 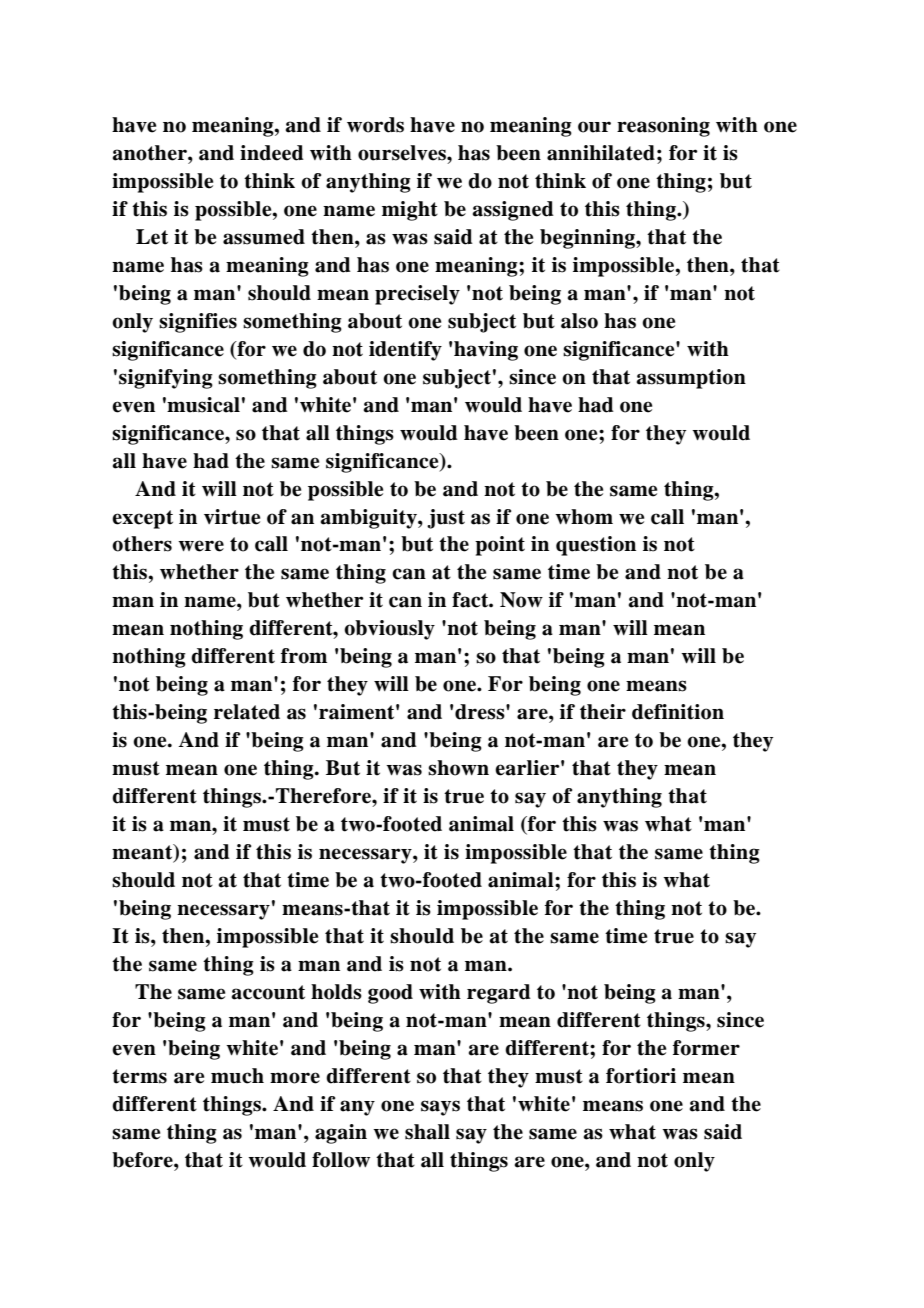 I want to click on whom, so click(x=584, y=517).
